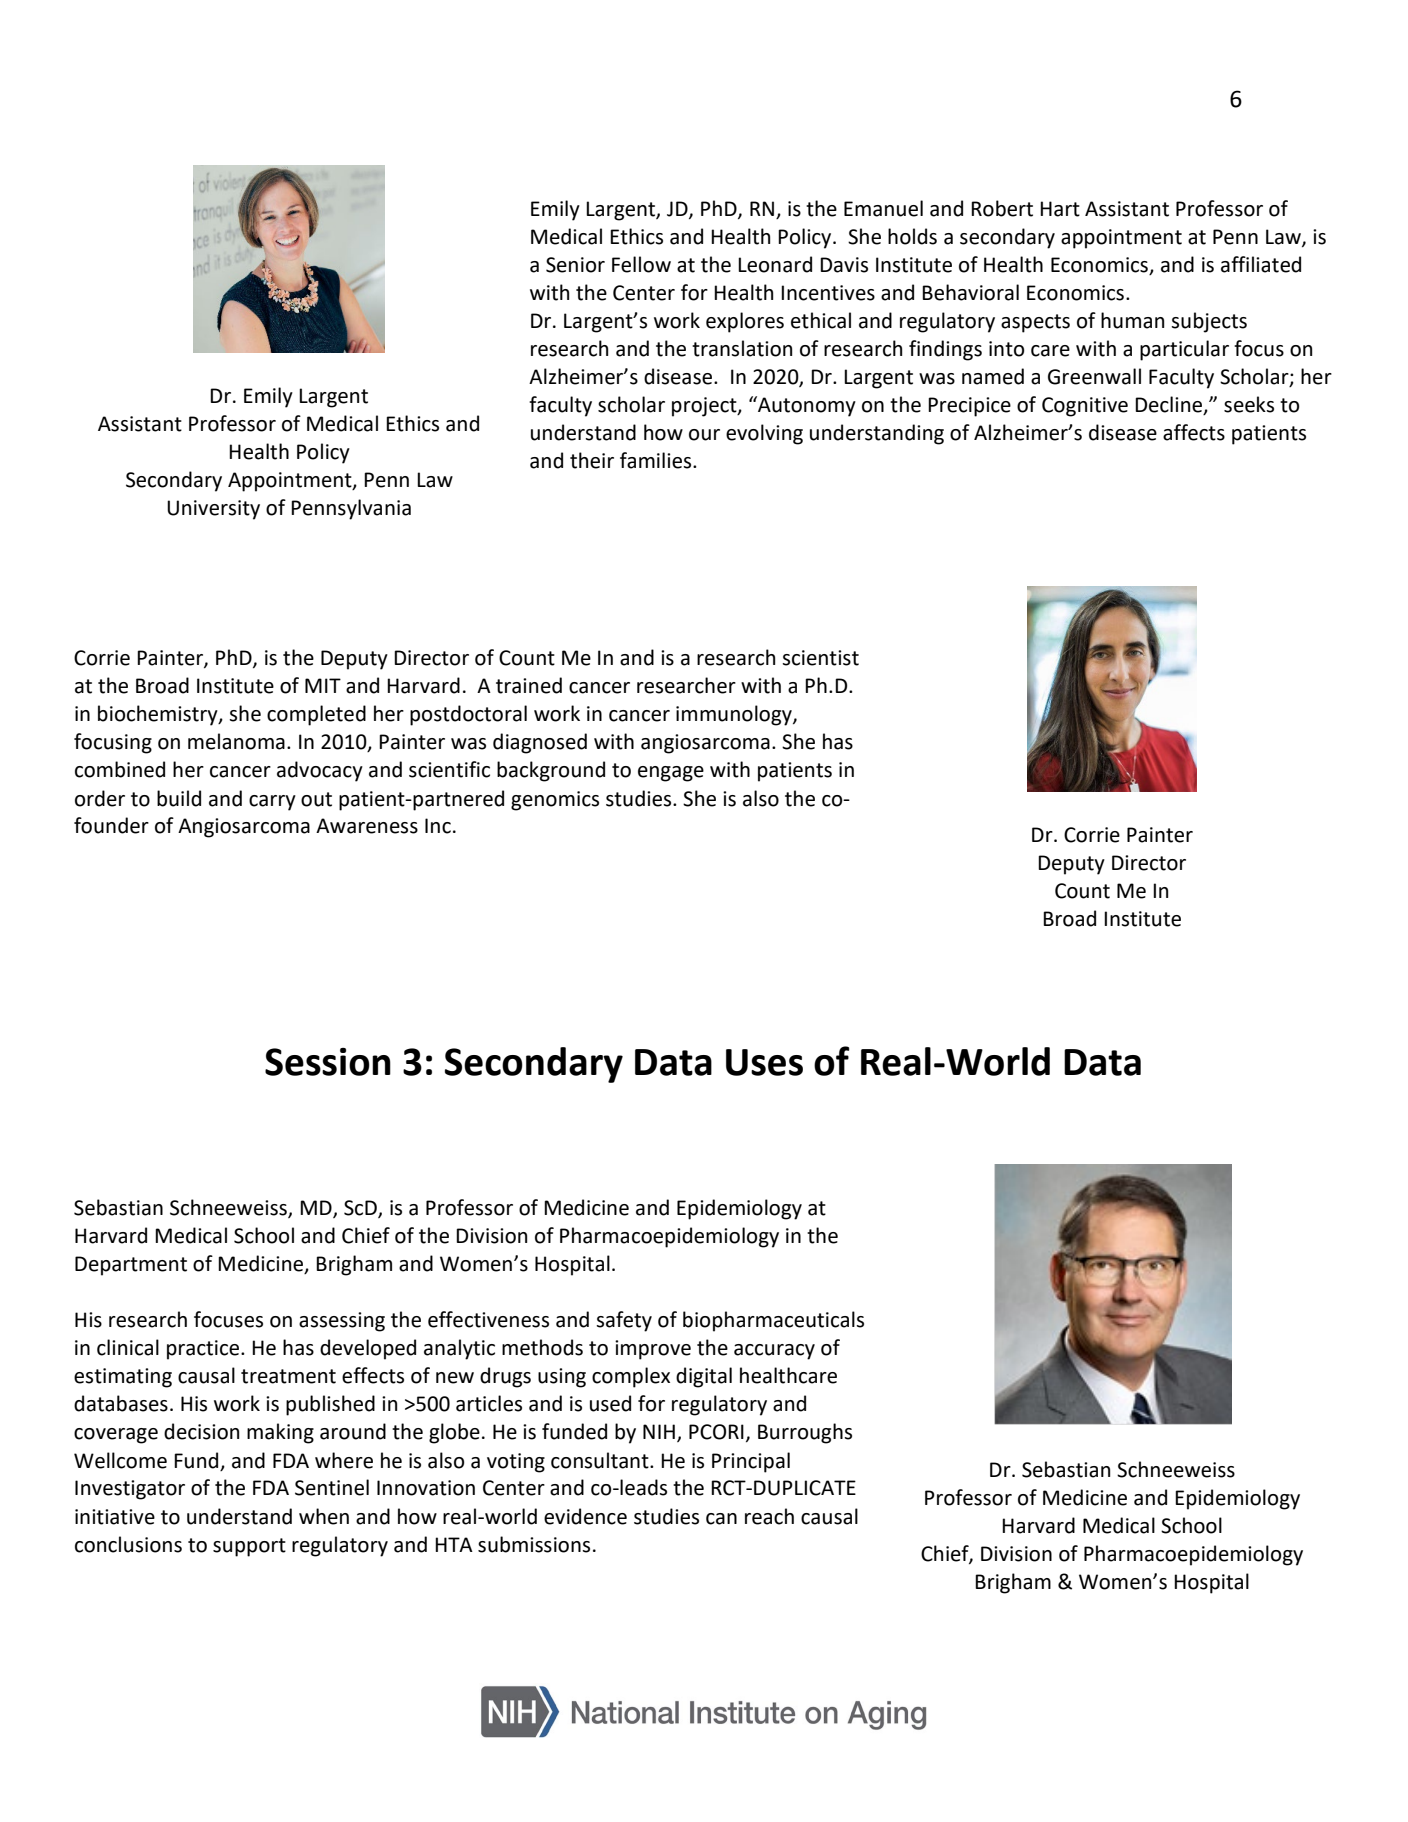 This screenshot has width=1408, height=1822. Describe the element at coordinates (735, 715) in the screenshot. I see `immunology` at that location.
